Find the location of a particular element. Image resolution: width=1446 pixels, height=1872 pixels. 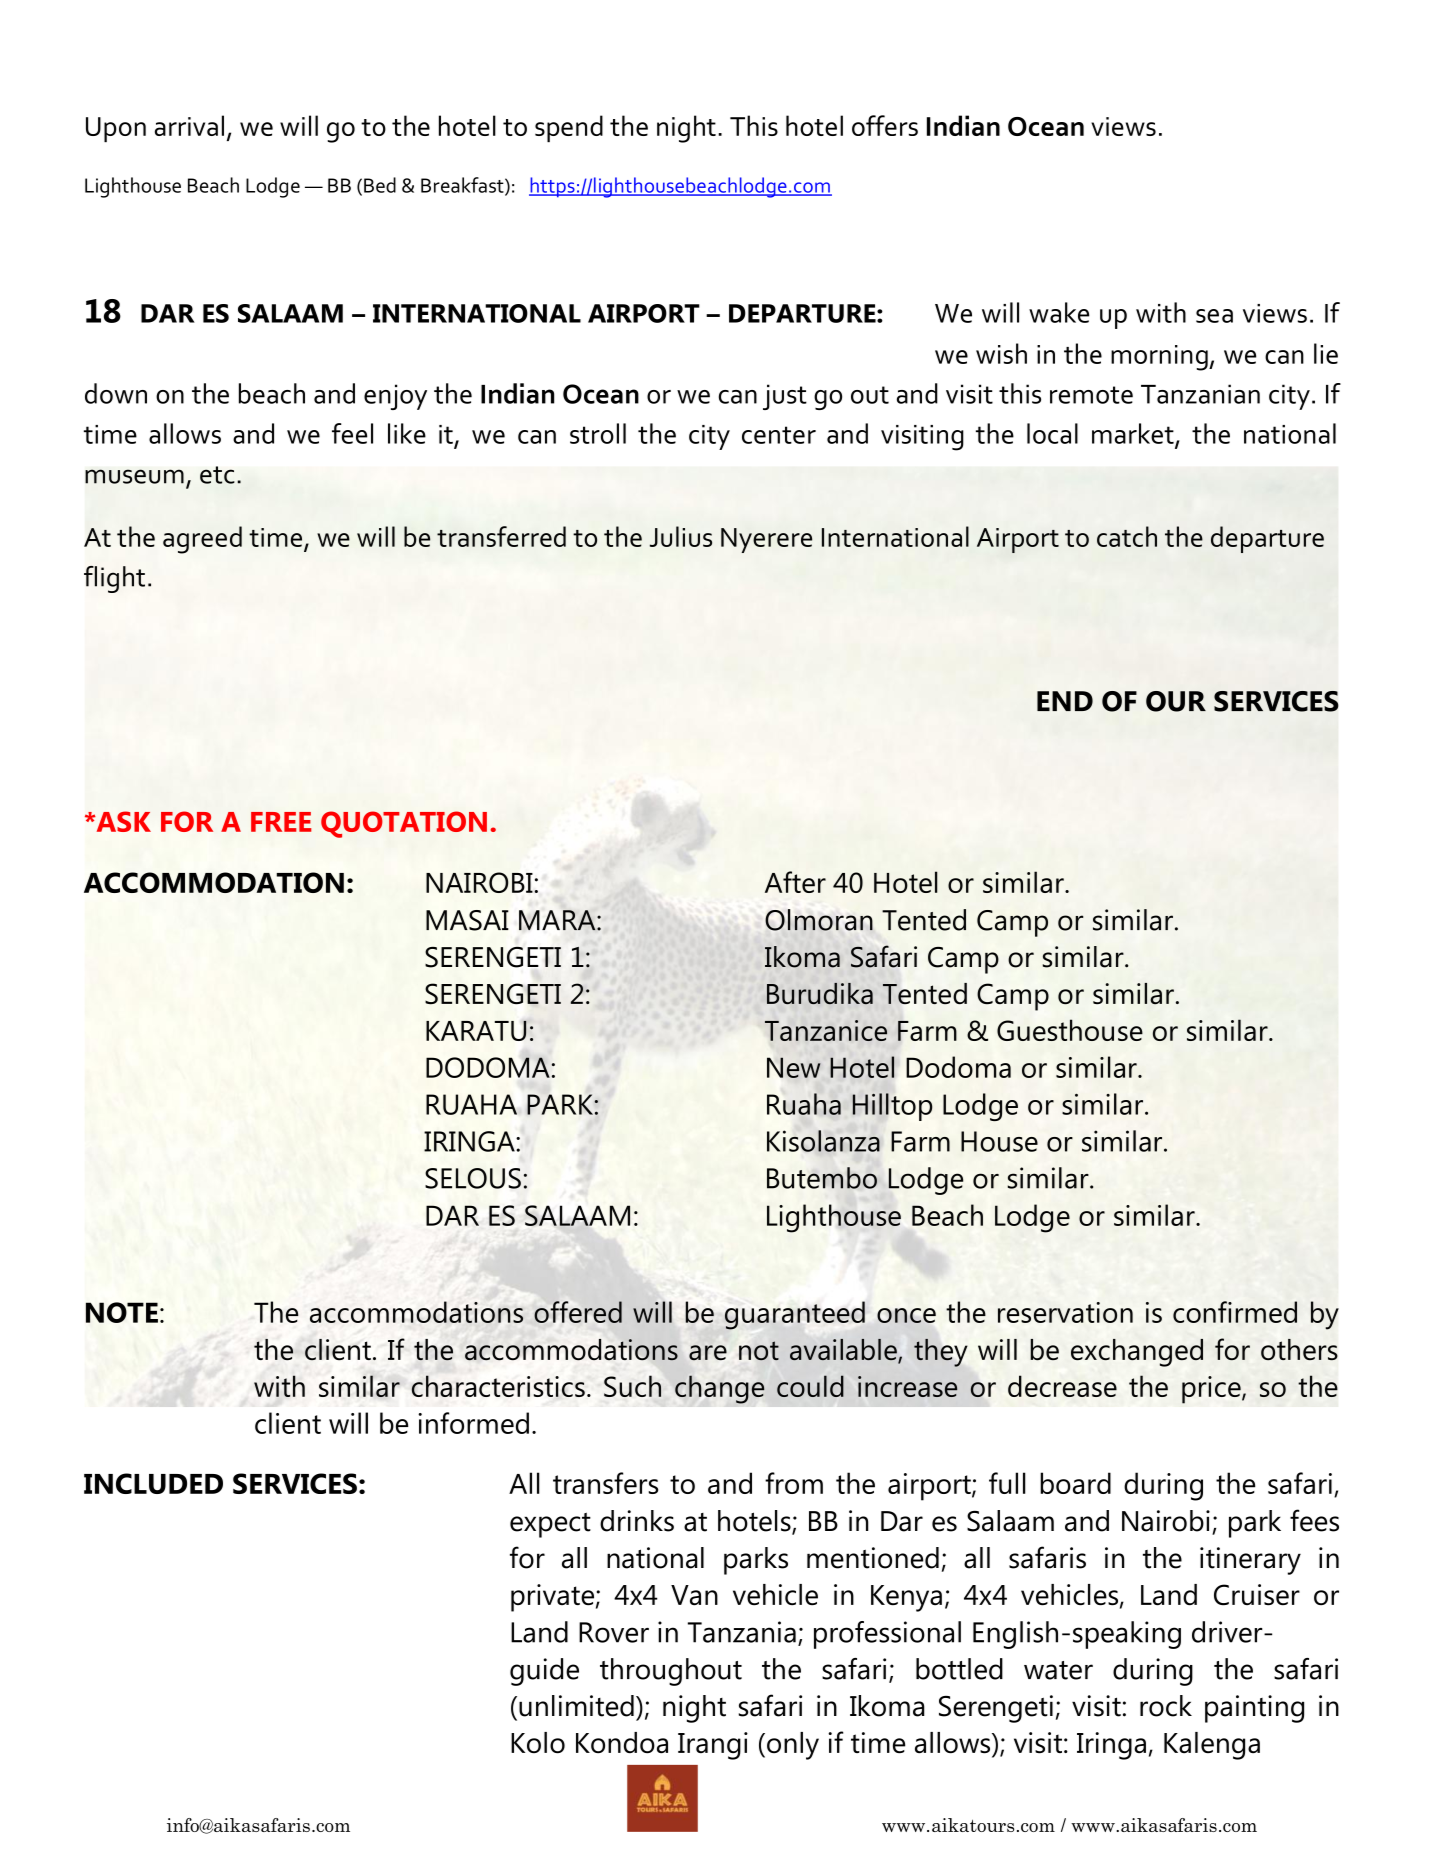

After is located at coordinates (795, 882).
